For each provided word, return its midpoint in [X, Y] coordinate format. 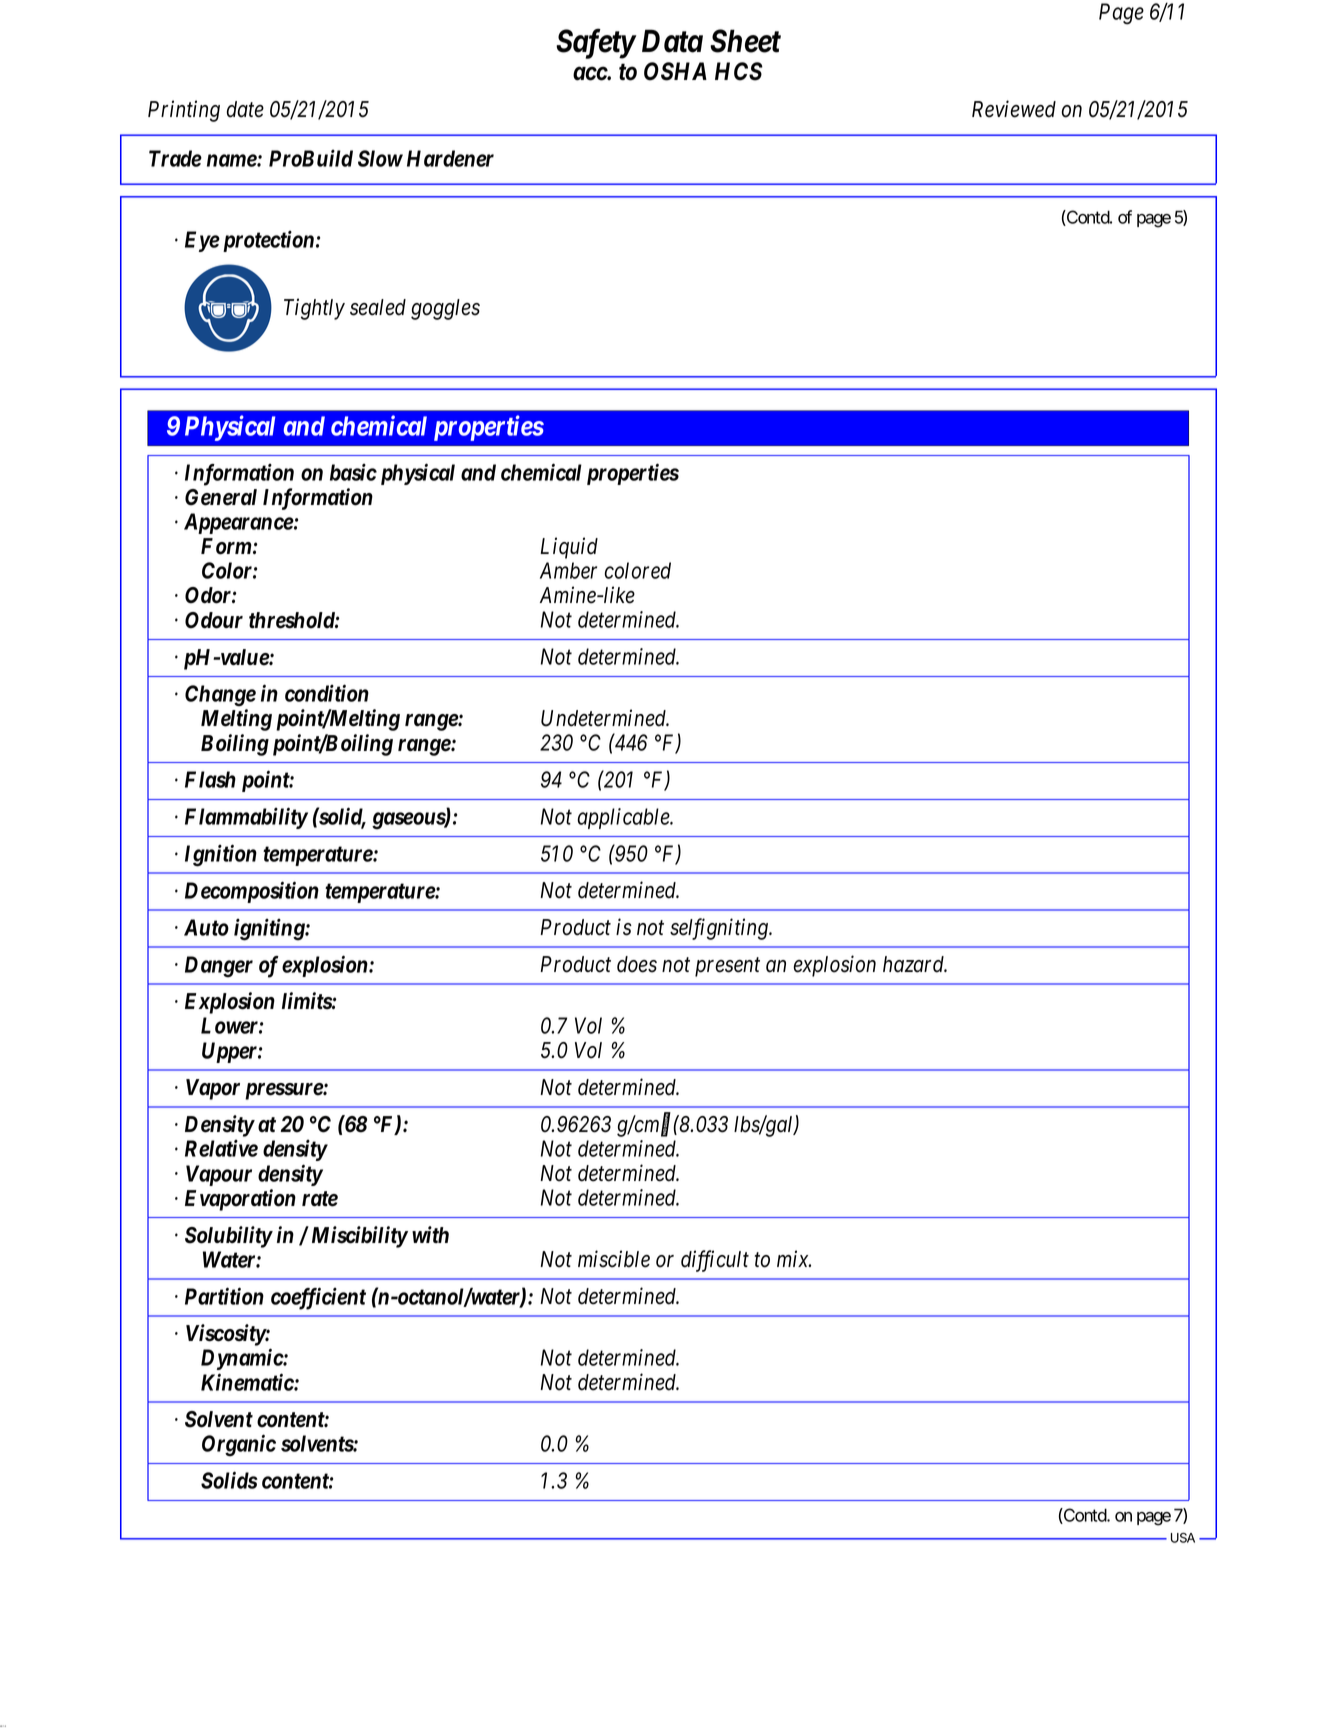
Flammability [246, 818]
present [727, 967]
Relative [221, 1148]
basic [353, 472]
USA [1183, 1538]
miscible [614, 1259]
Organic [239, 1445]
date [245, 109]
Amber [568, 570]
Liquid [569, 548]
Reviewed [1014, 109]
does [637, 964]
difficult [715, 1261]
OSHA [675, 71]
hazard [915, 964]
